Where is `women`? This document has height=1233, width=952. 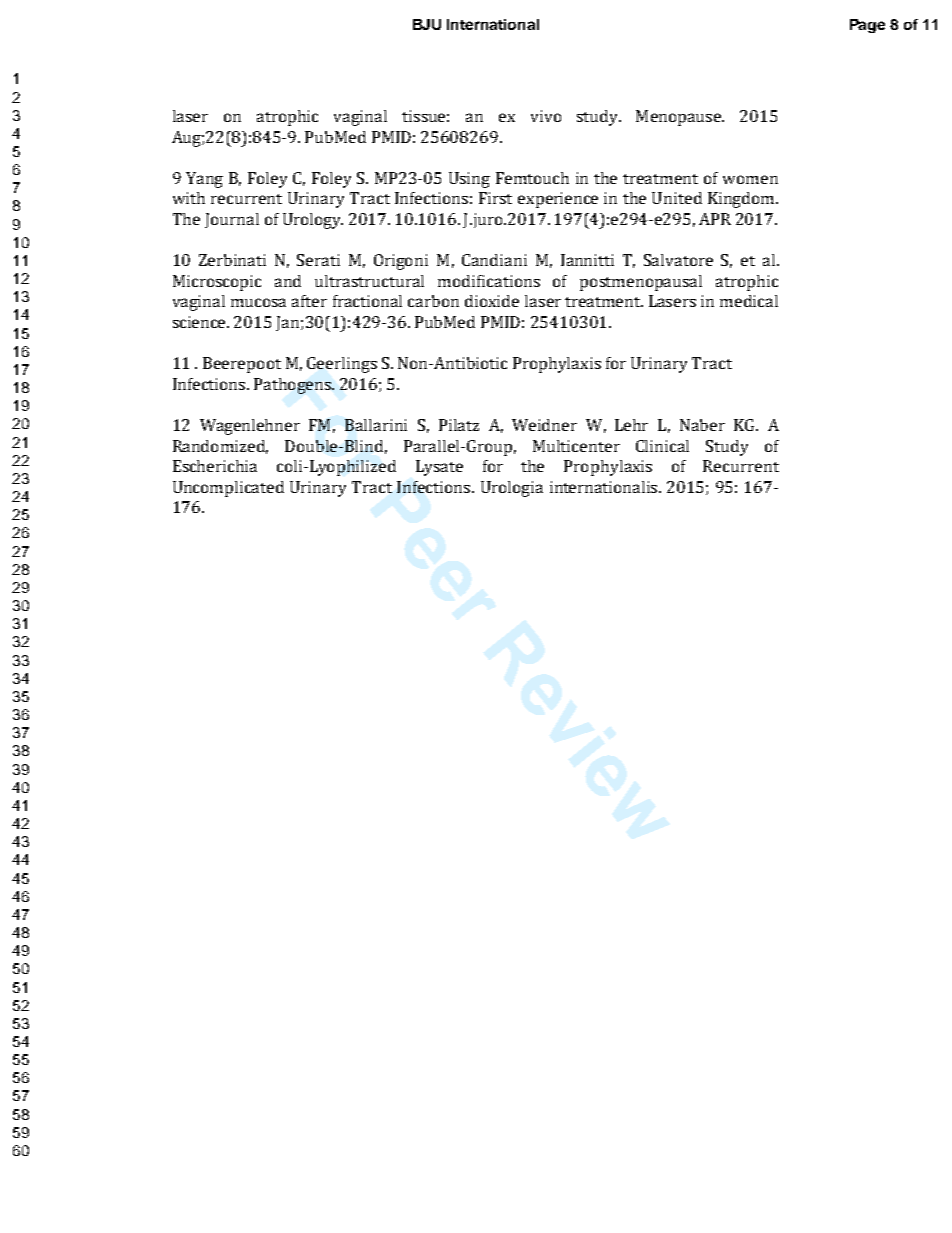
women is located at coordinates (750, 179).
